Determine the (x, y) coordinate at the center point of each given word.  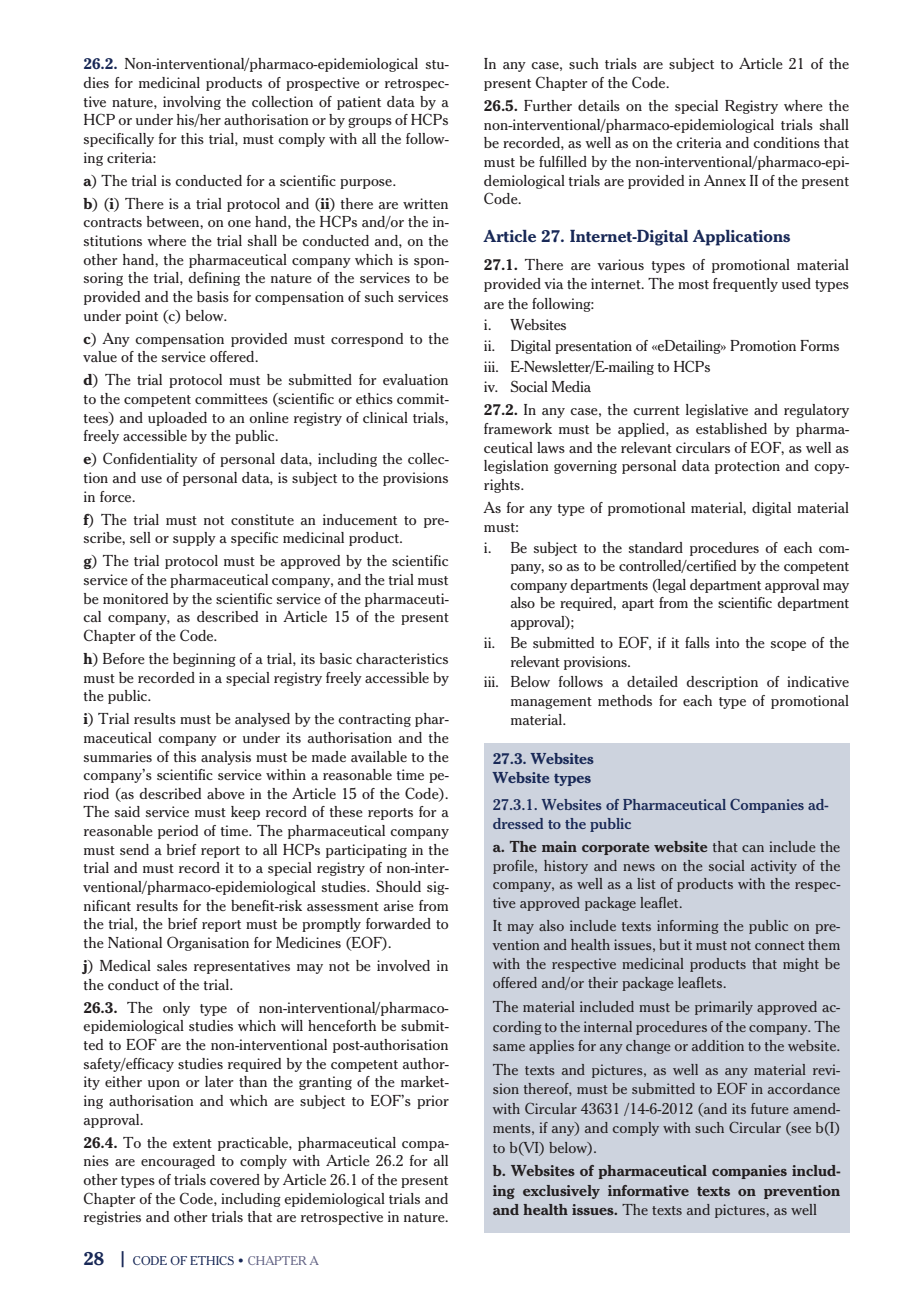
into (727, 642)
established (731, 428)
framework (518, 428)
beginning (204, 660)
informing (688, 927)
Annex (725, 180)
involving (192, 103)
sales (172, 965)
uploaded (177, 419)
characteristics (402, 658)
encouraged (178, 1162)
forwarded (398, 923)
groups (370, 123)
